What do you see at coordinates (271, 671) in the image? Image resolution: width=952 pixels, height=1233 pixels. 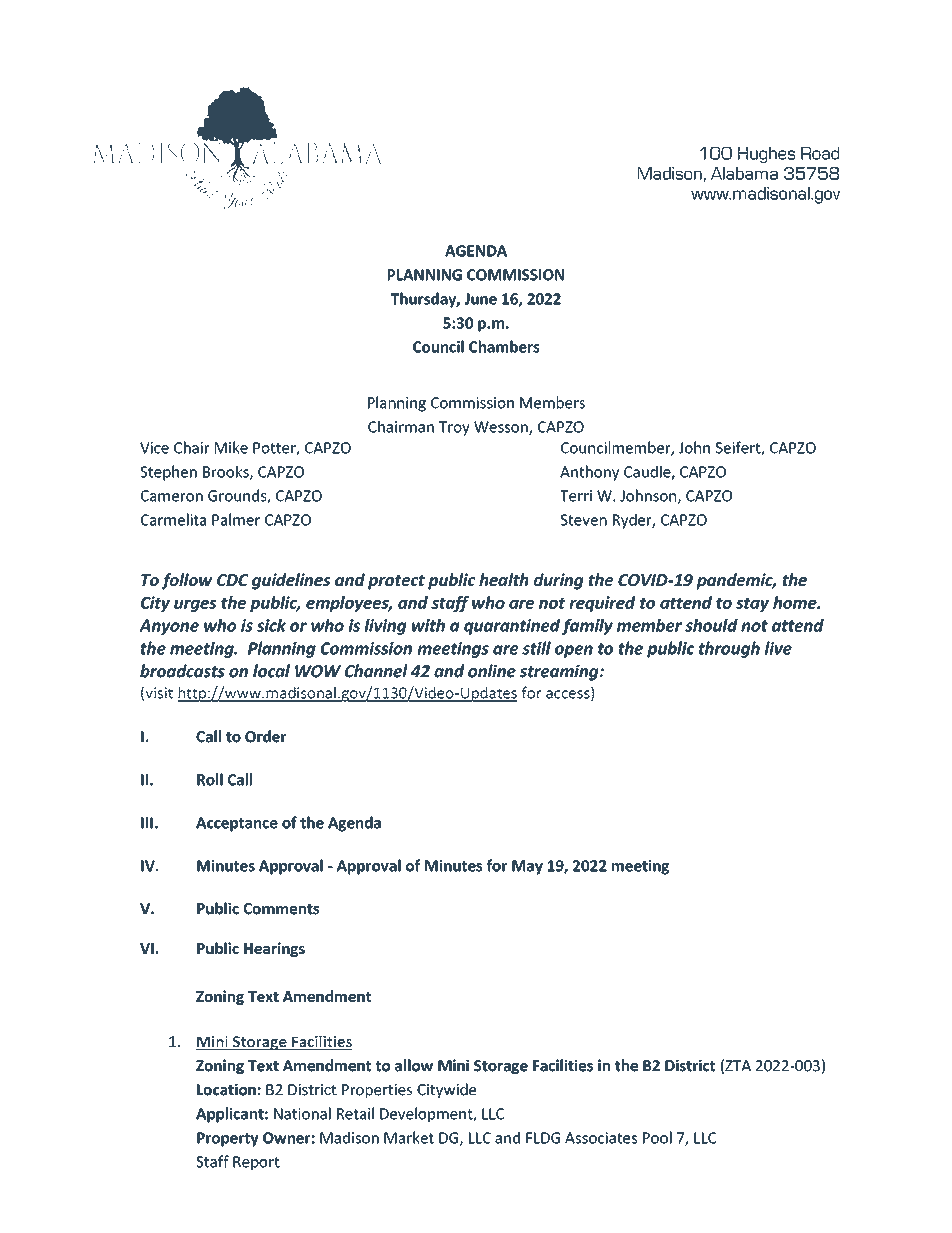 I see `local` at bounding box center [271, 671].
